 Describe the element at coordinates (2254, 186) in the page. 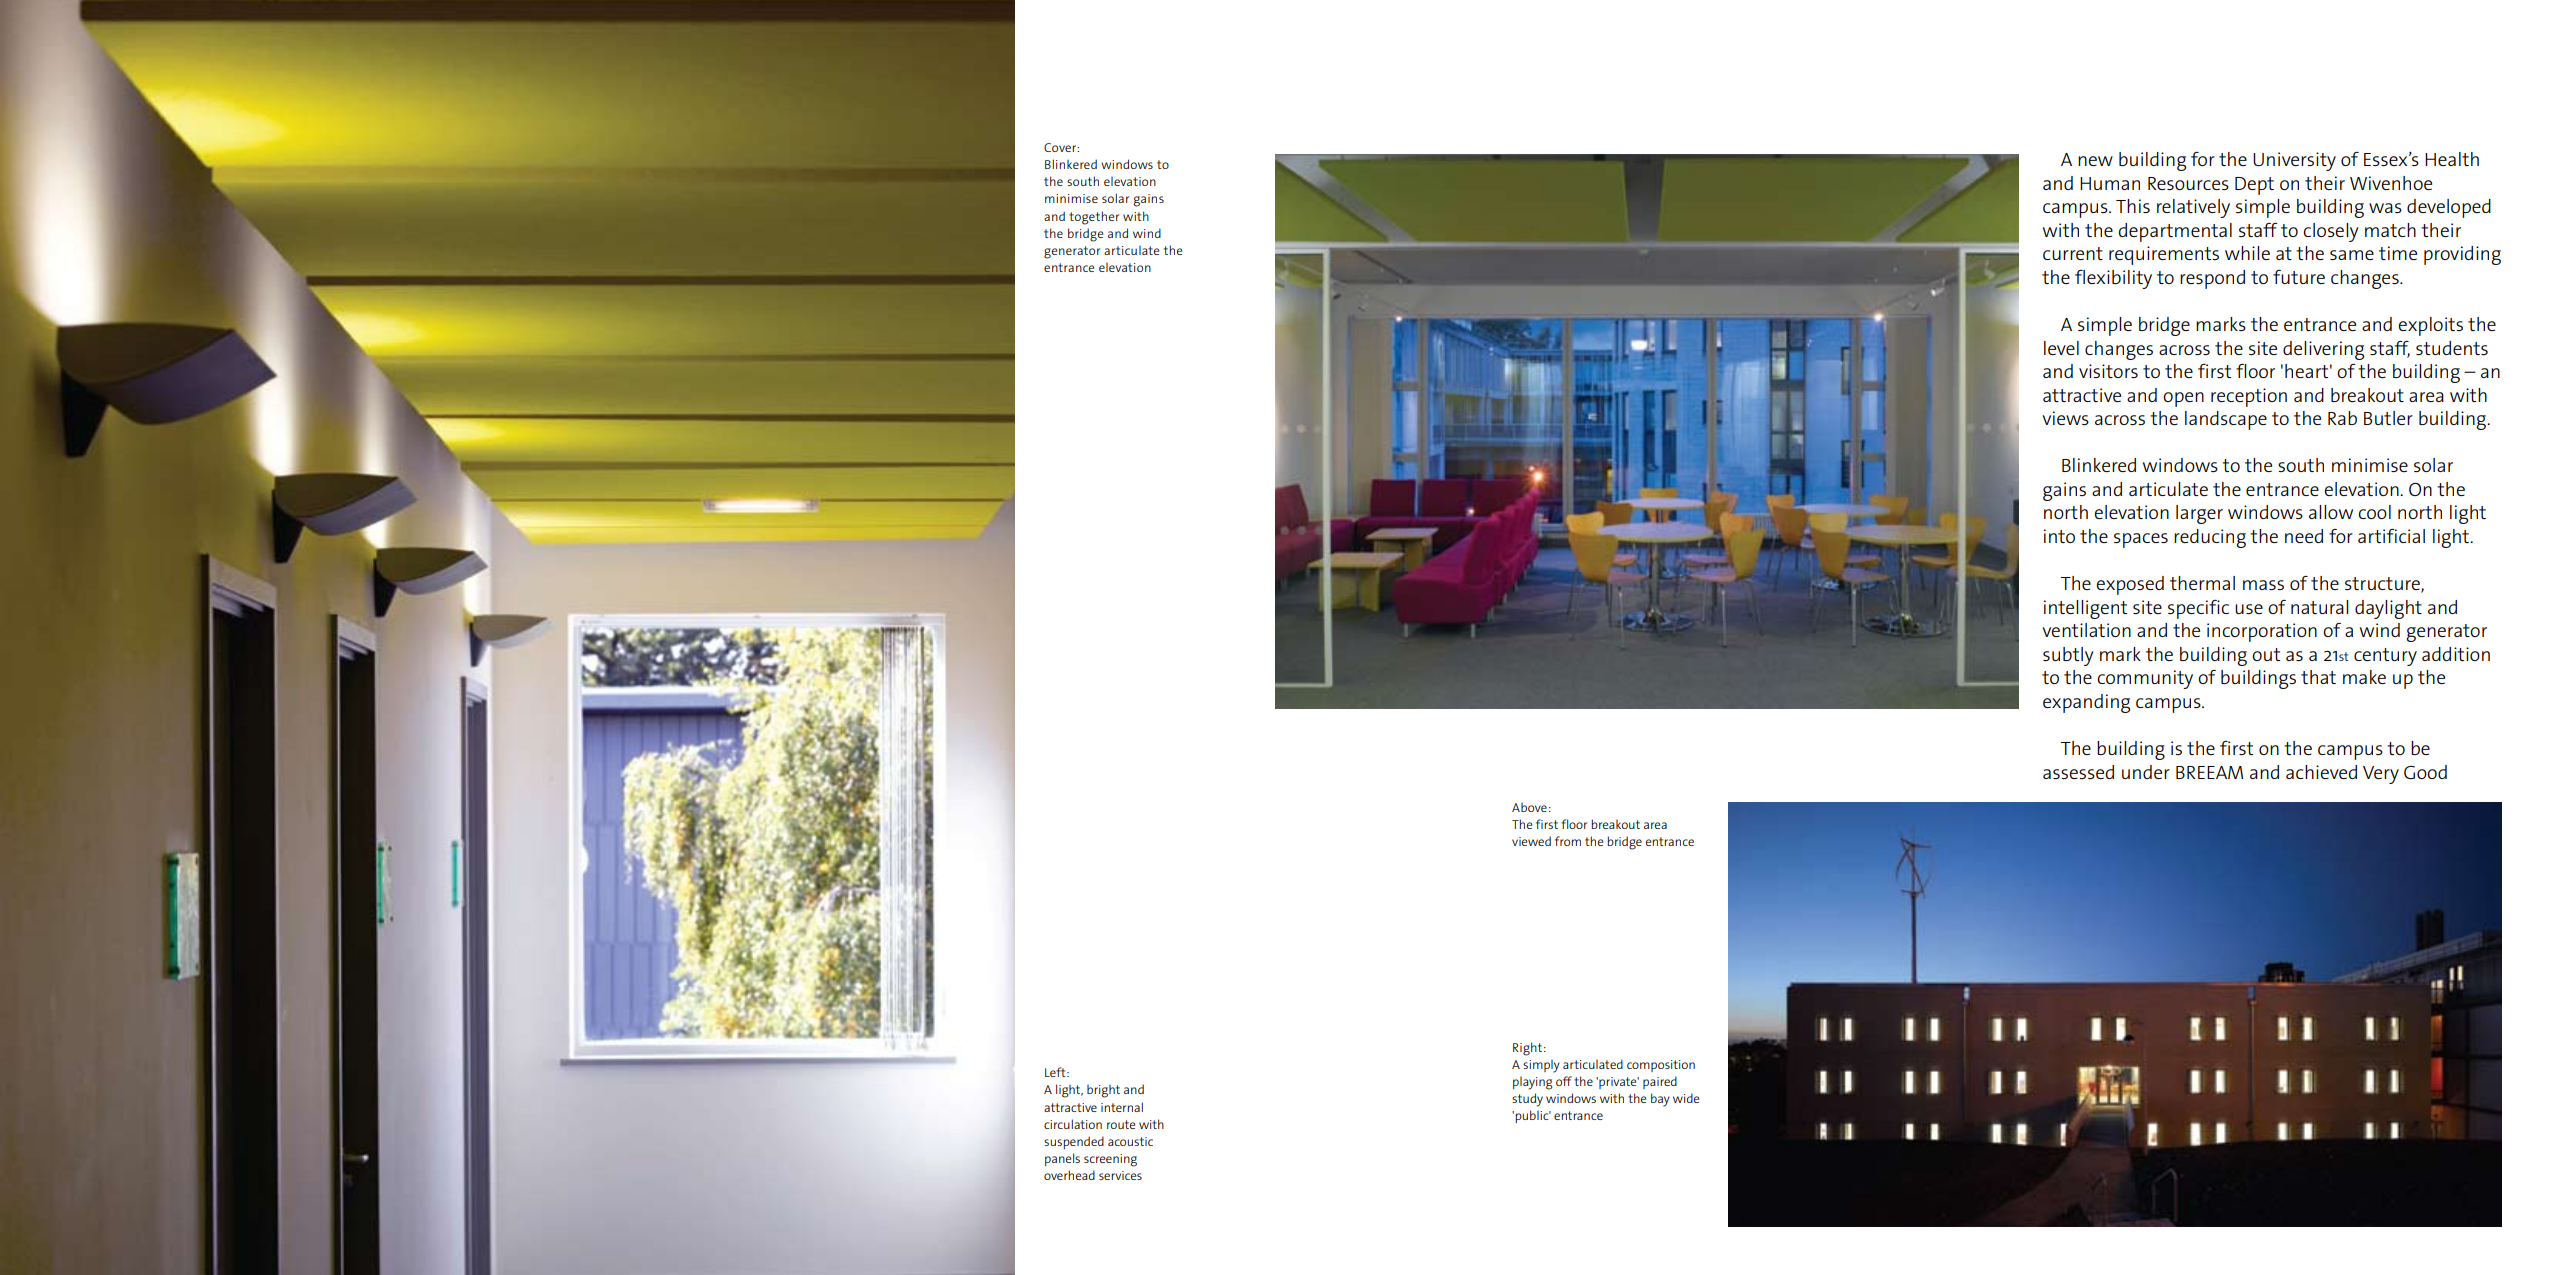

I see `Dept` at that location.
